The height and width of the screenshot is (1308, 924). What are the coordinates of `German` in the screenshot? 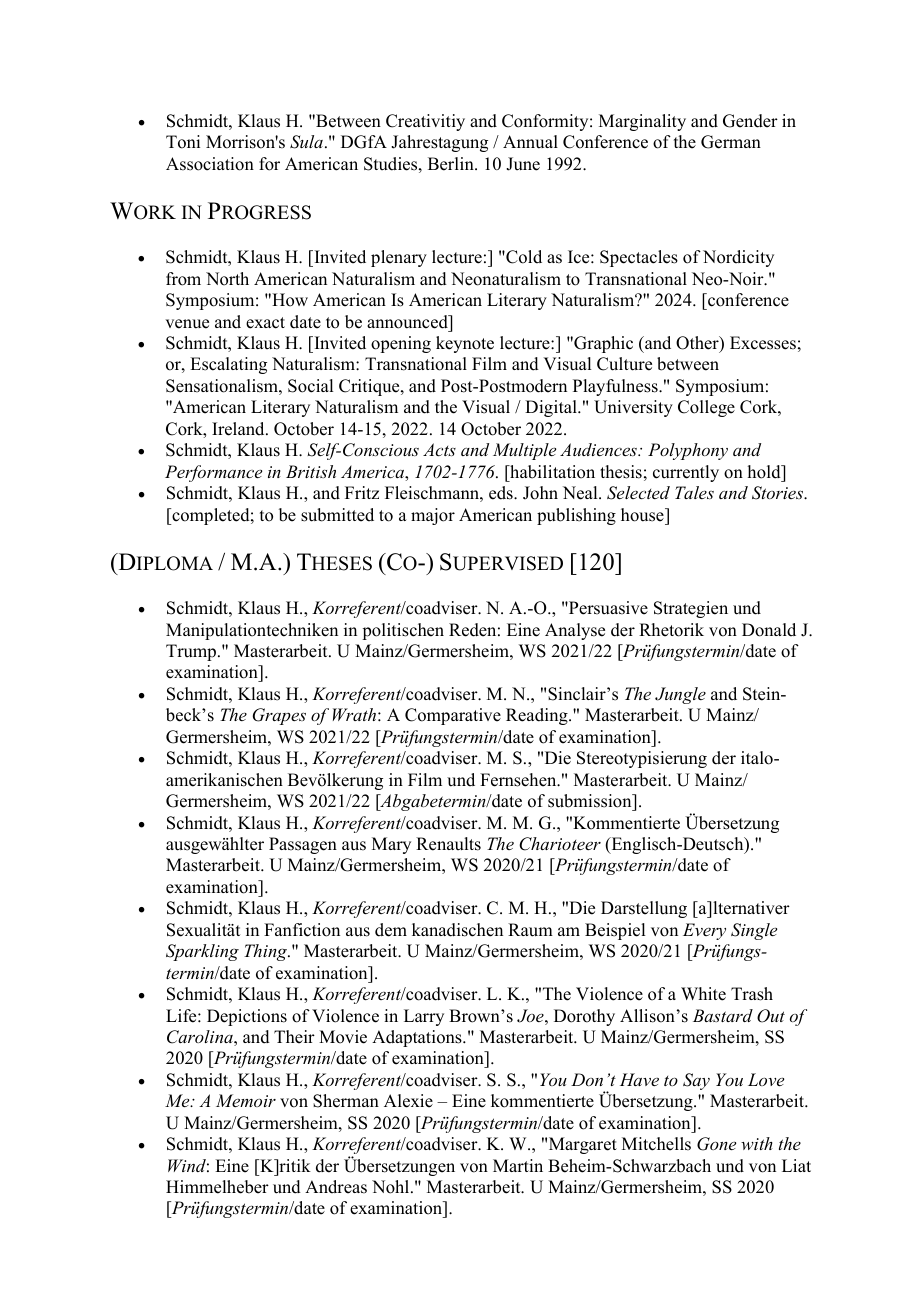 It's located at (731, 142).
